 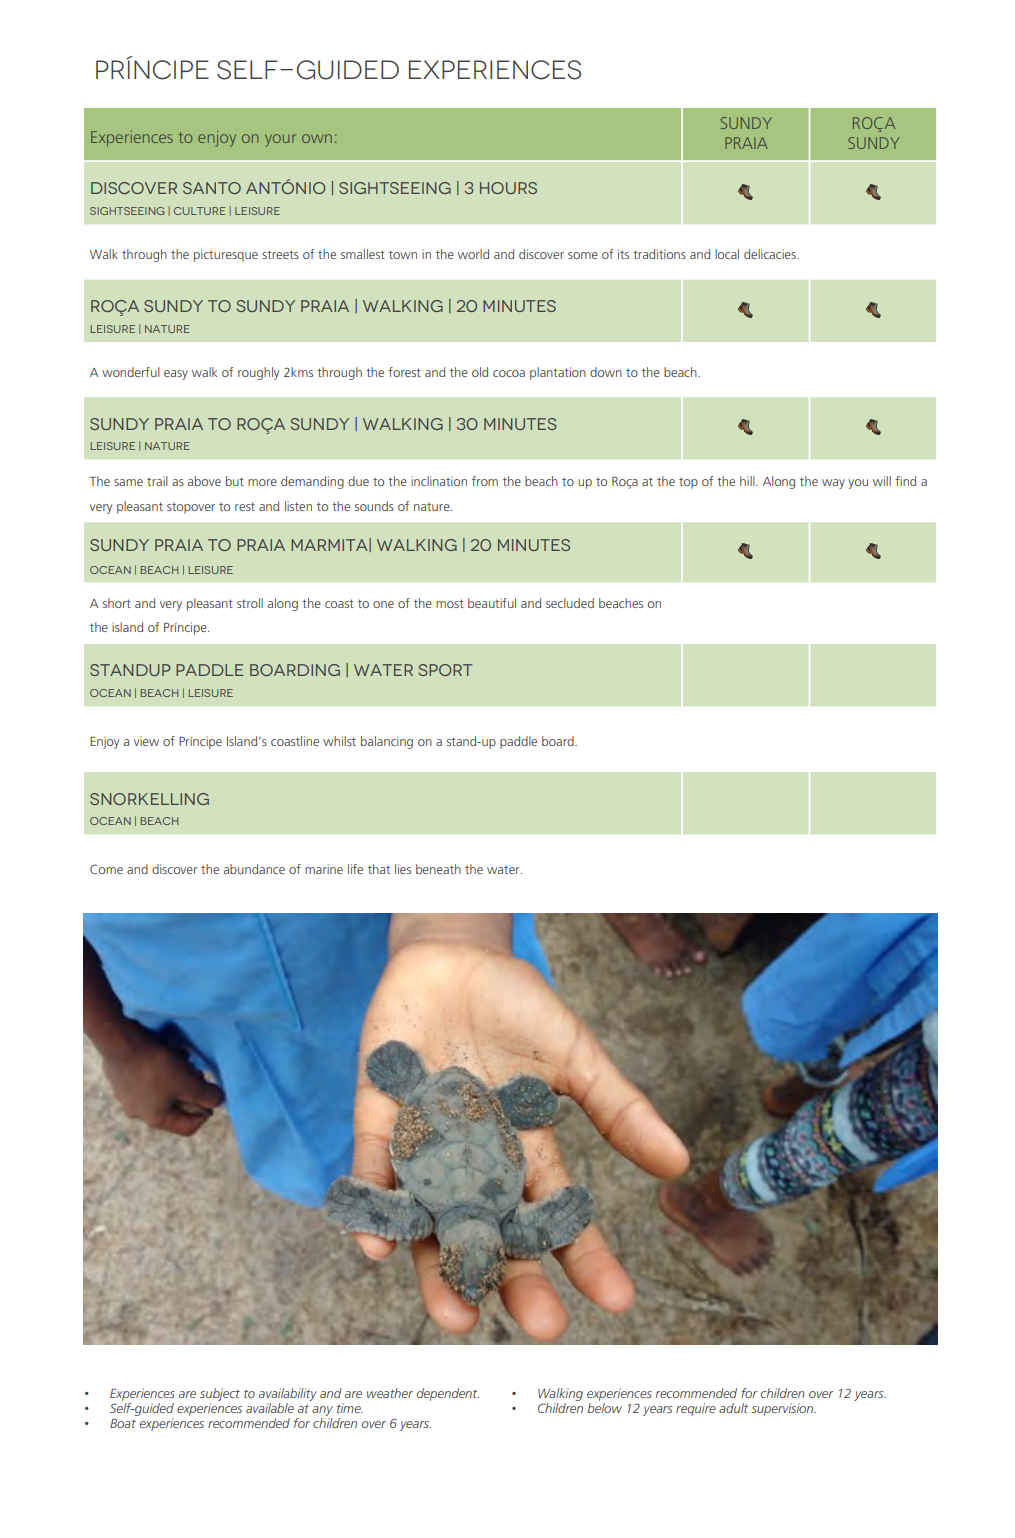 I want to click on Santo, so click(x=212, y=188).
